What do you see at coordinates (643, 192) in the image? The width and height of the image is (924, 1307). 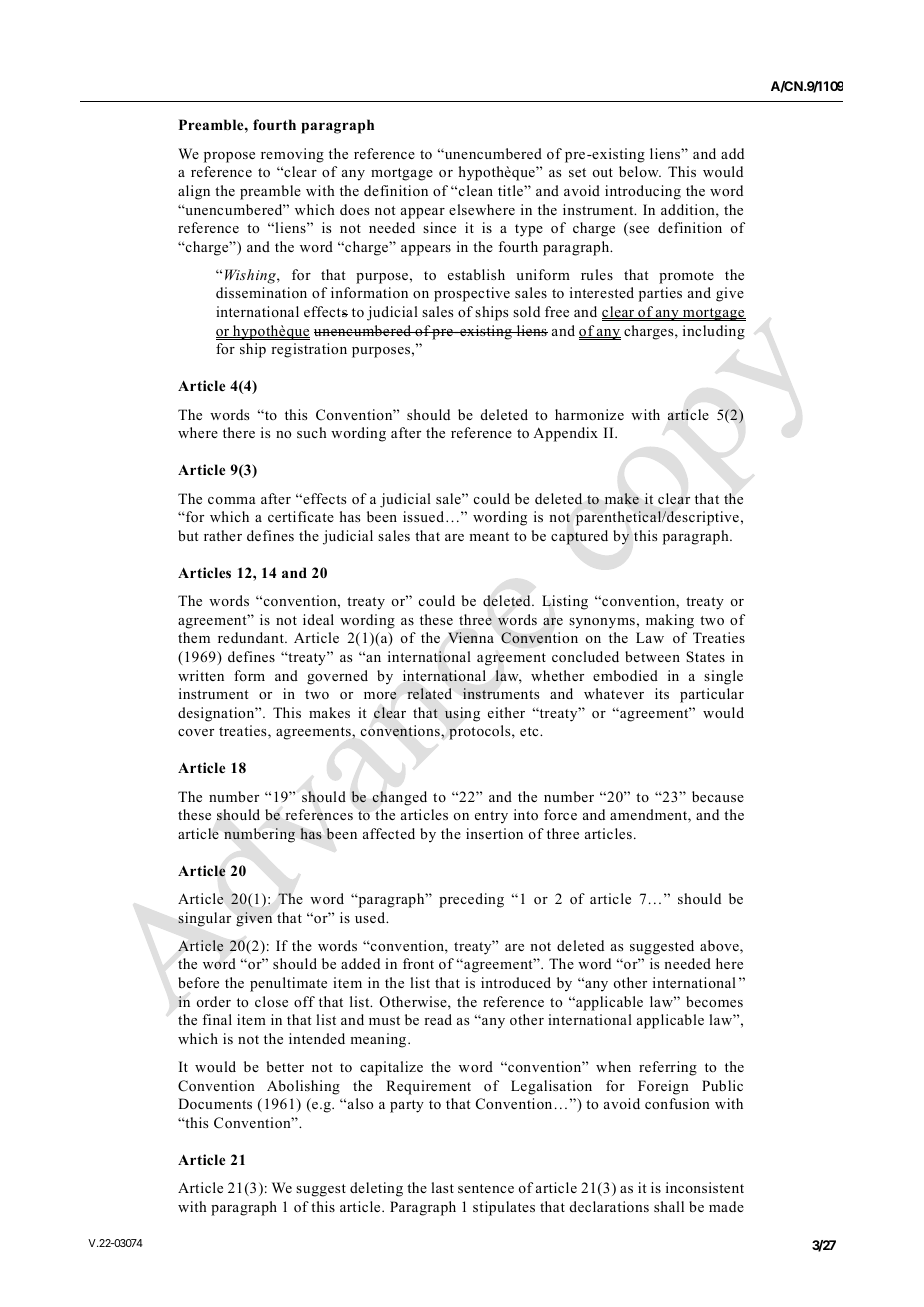 I see `introducing` at bounding box center [643, 192].
